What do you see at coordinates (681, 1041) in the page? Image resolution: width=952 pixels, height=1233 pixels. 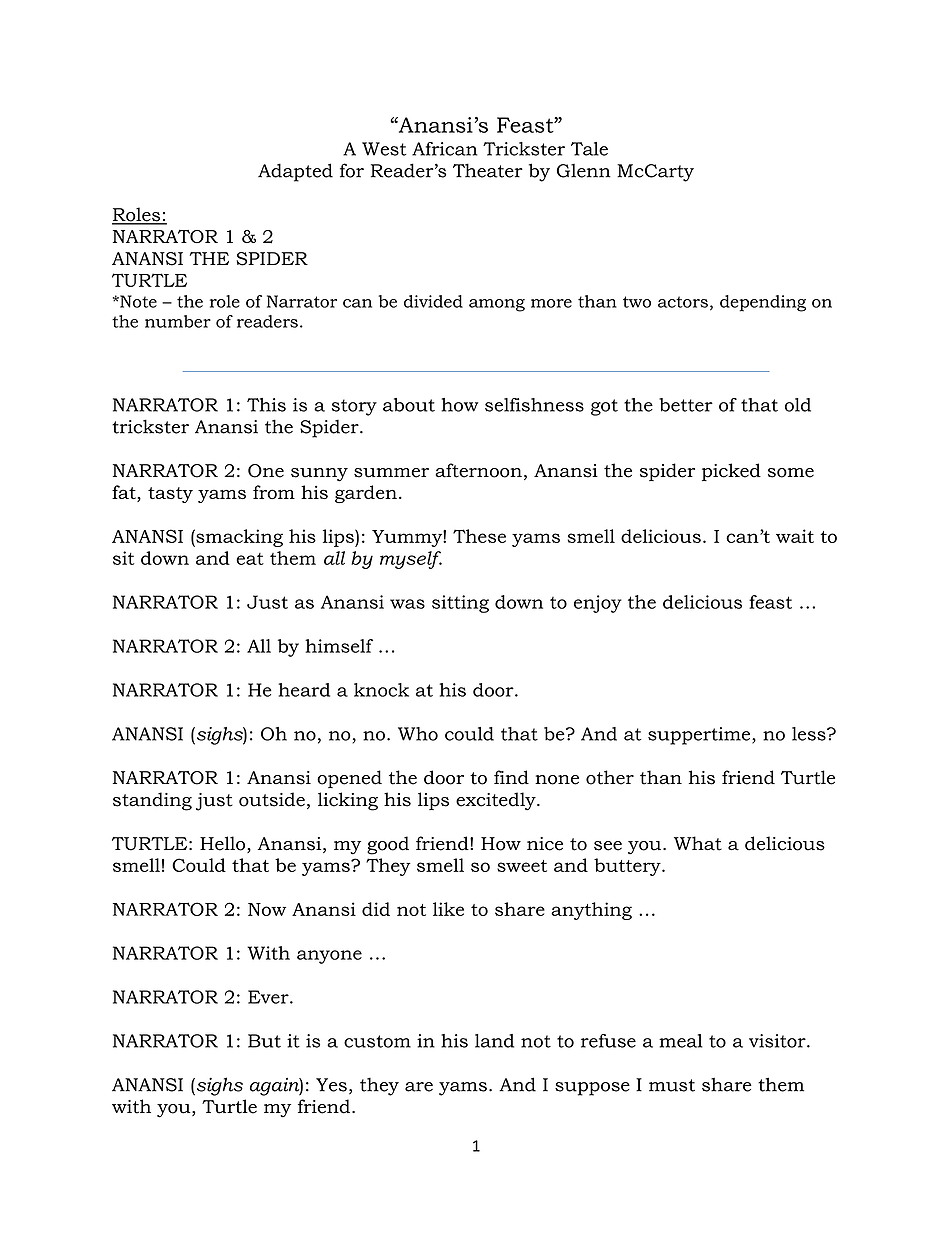 I see `meal` at bounding box center [681, 1041].
